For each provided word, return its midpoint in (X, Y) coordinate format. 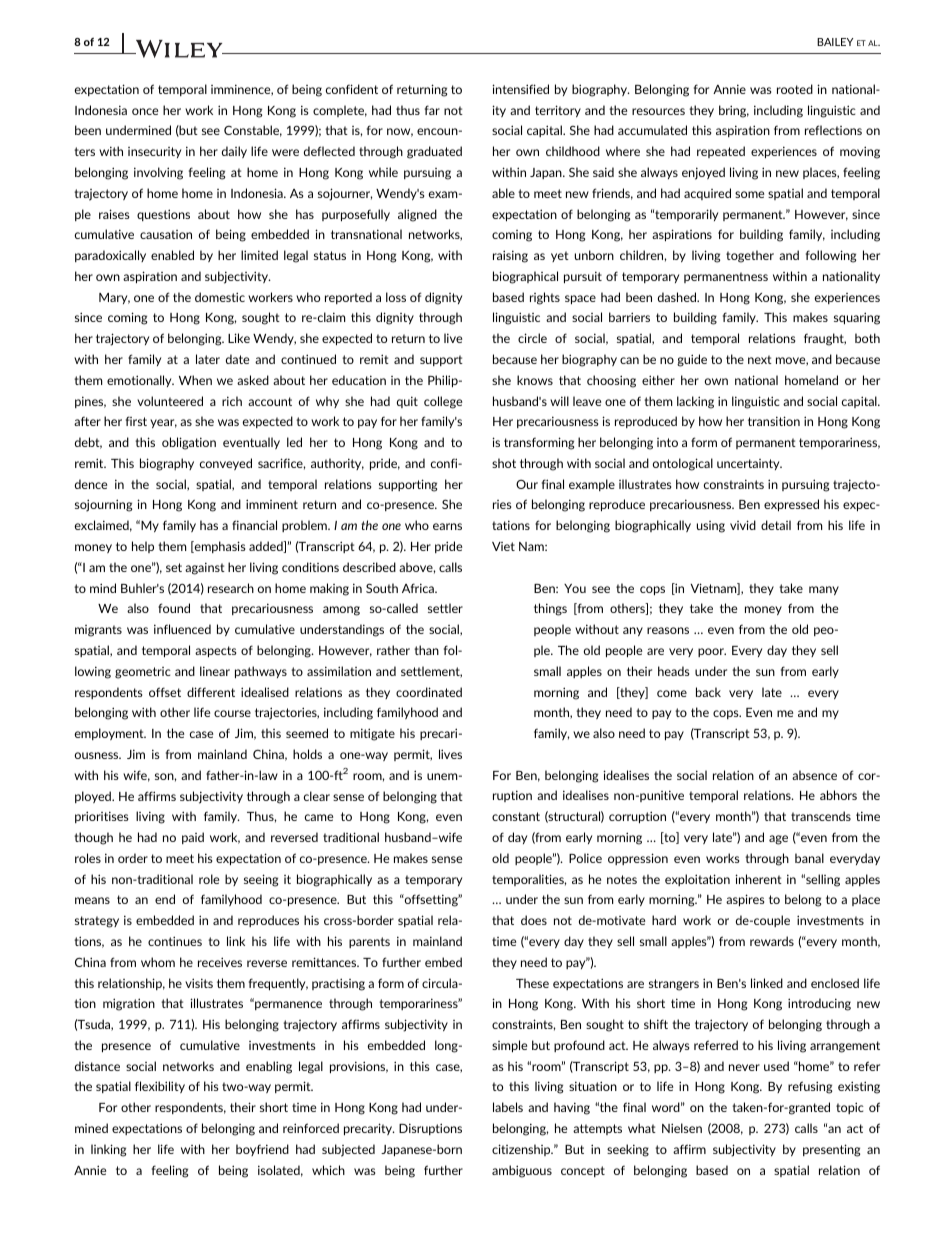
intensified (520, 89)
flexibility (160, 1087)
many (824, 590)
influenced (182, 629)
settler (445, 608)
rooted (795, 89)
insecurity (154, 152)
